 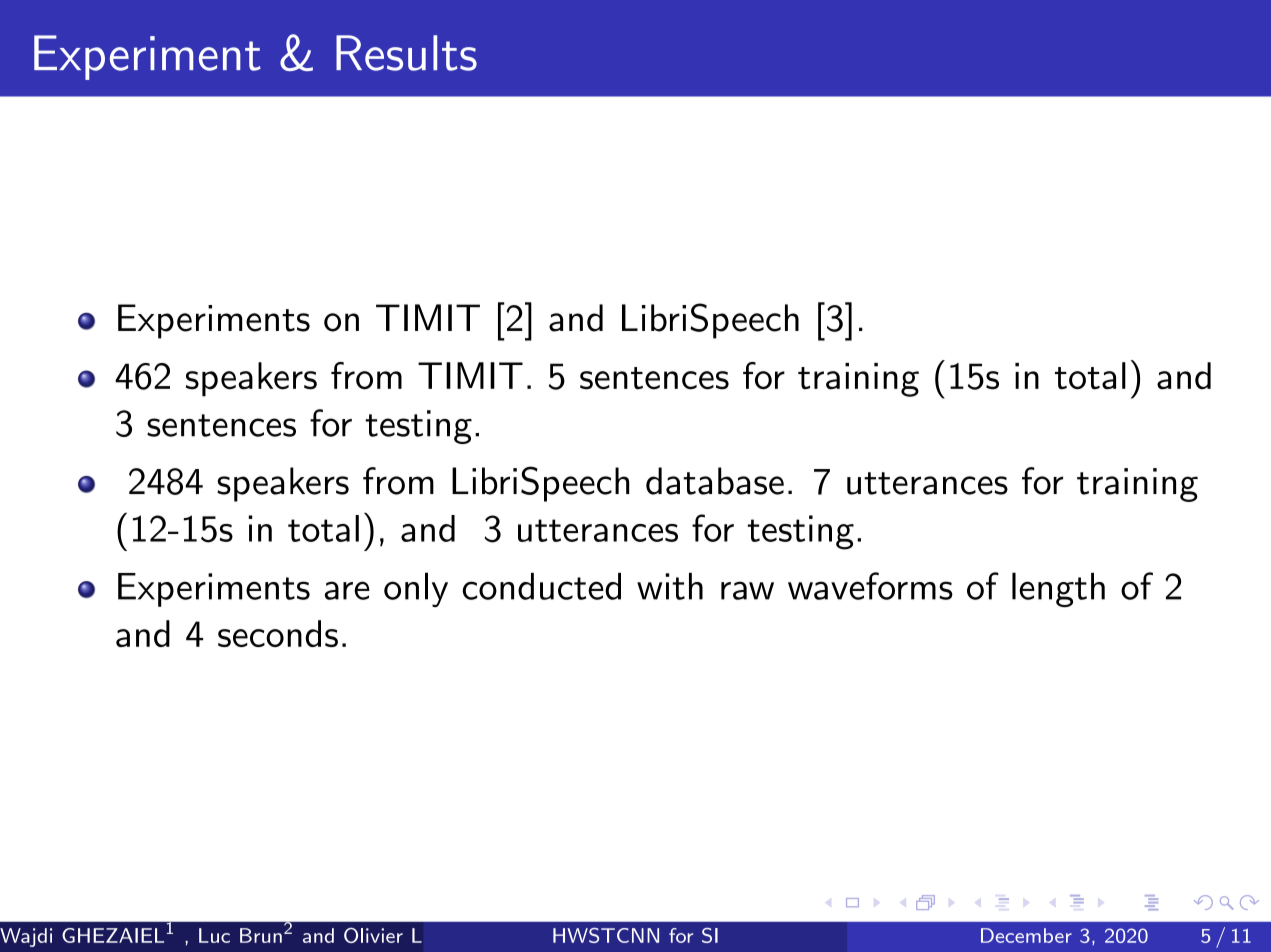 What do you see at coordinates (747, 590) in the screenshot?
I see `raw` at bounding box center [747, 590].
